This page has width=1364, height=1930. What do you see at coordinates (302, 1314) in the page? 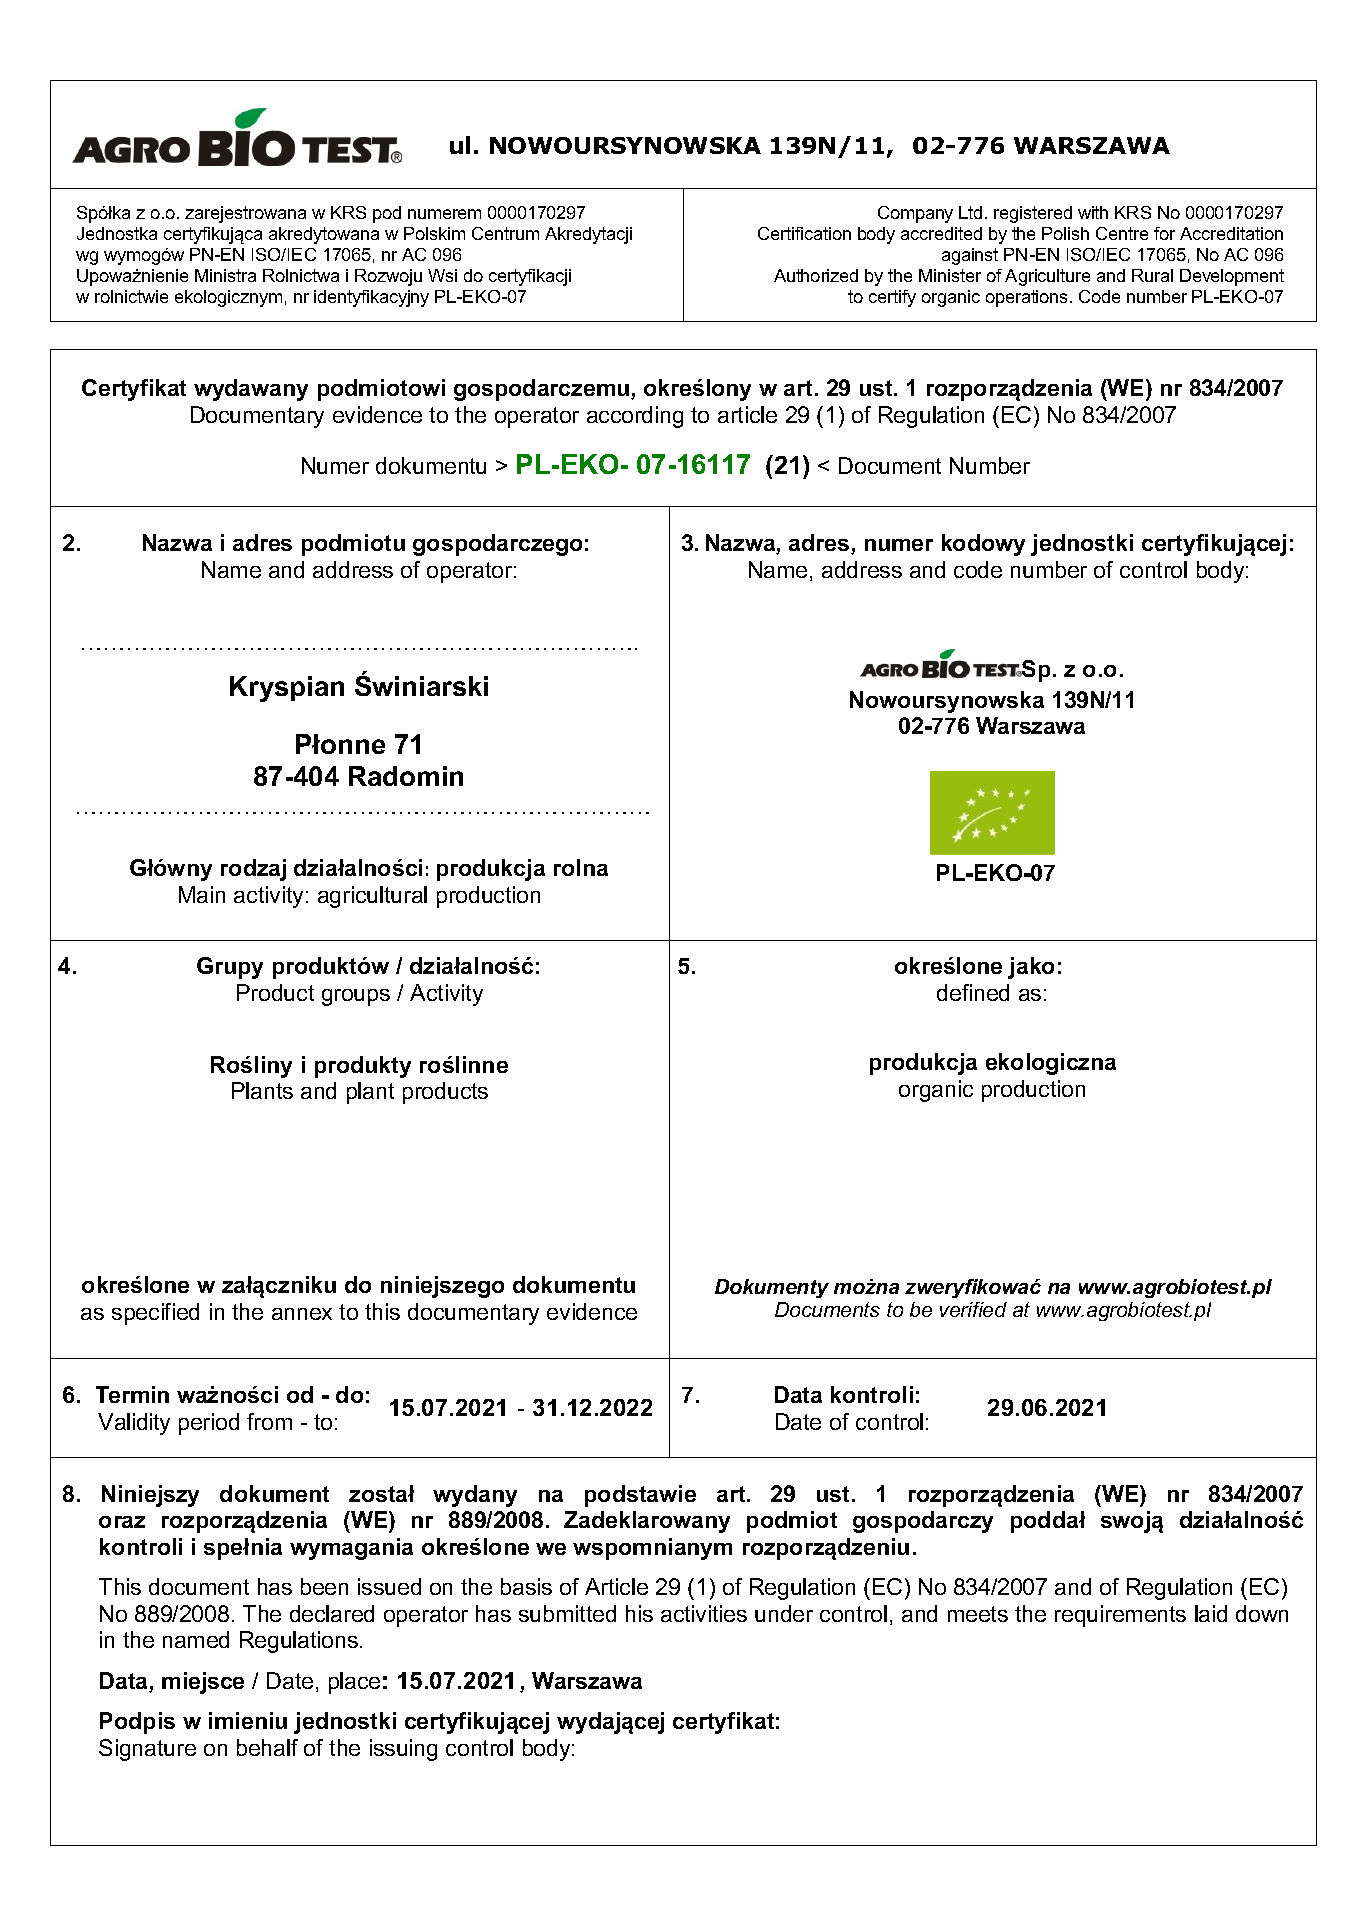
I see `annex` at bounding box center [302, 1314].
